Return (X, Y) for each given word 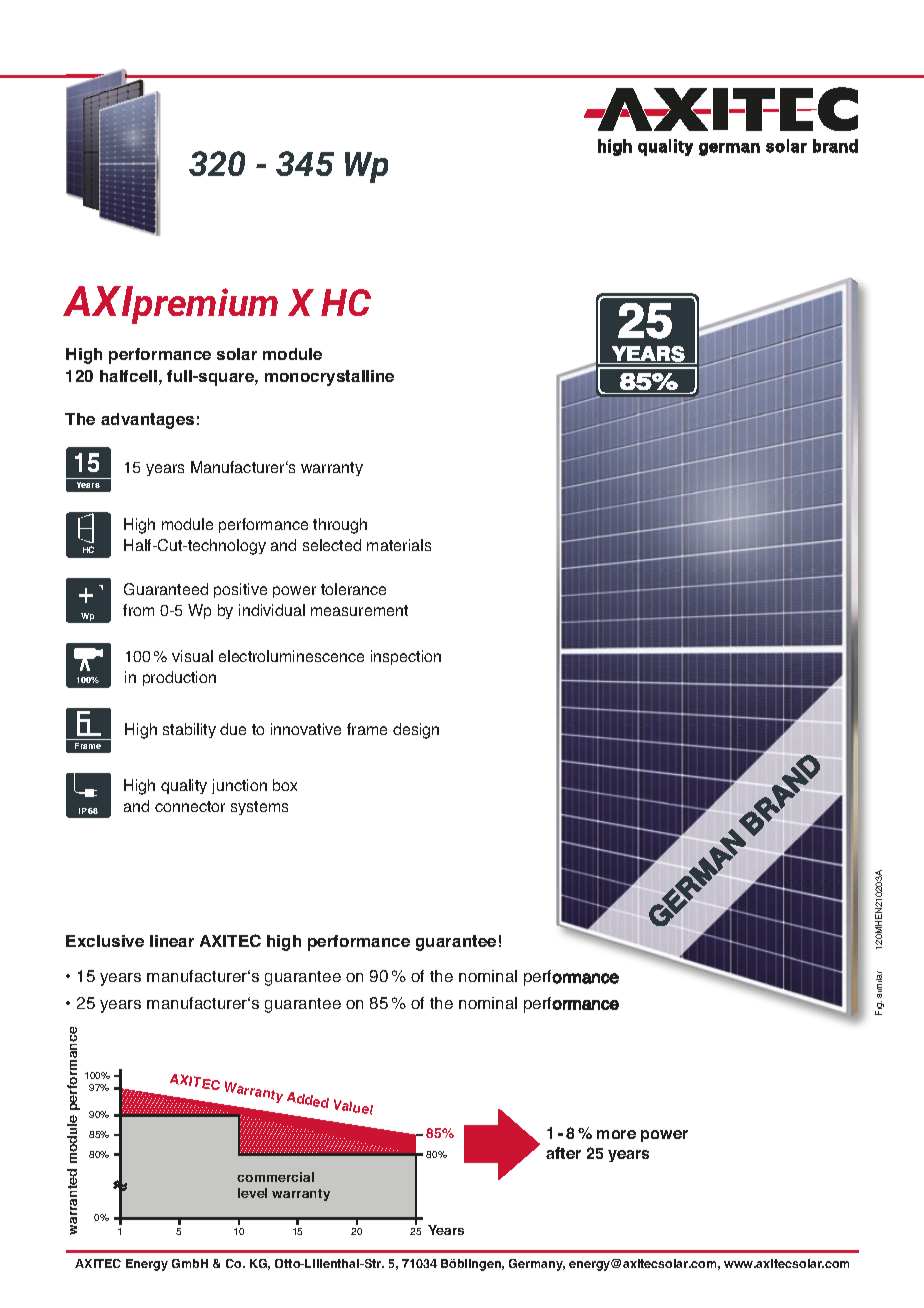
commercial (275, 1177)
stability (189, 730)
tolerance (353, 589)
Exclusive (105, 941)
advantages (147, 421)
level (252, 1193)
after (563, 1153)
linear (172, 941)
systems (259, 808)
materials (399, 545)
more (616, 1134)
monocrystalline (329, 378)
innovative (306, 729)
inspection (406, 657)
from (138, 610)
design (416, 731)
